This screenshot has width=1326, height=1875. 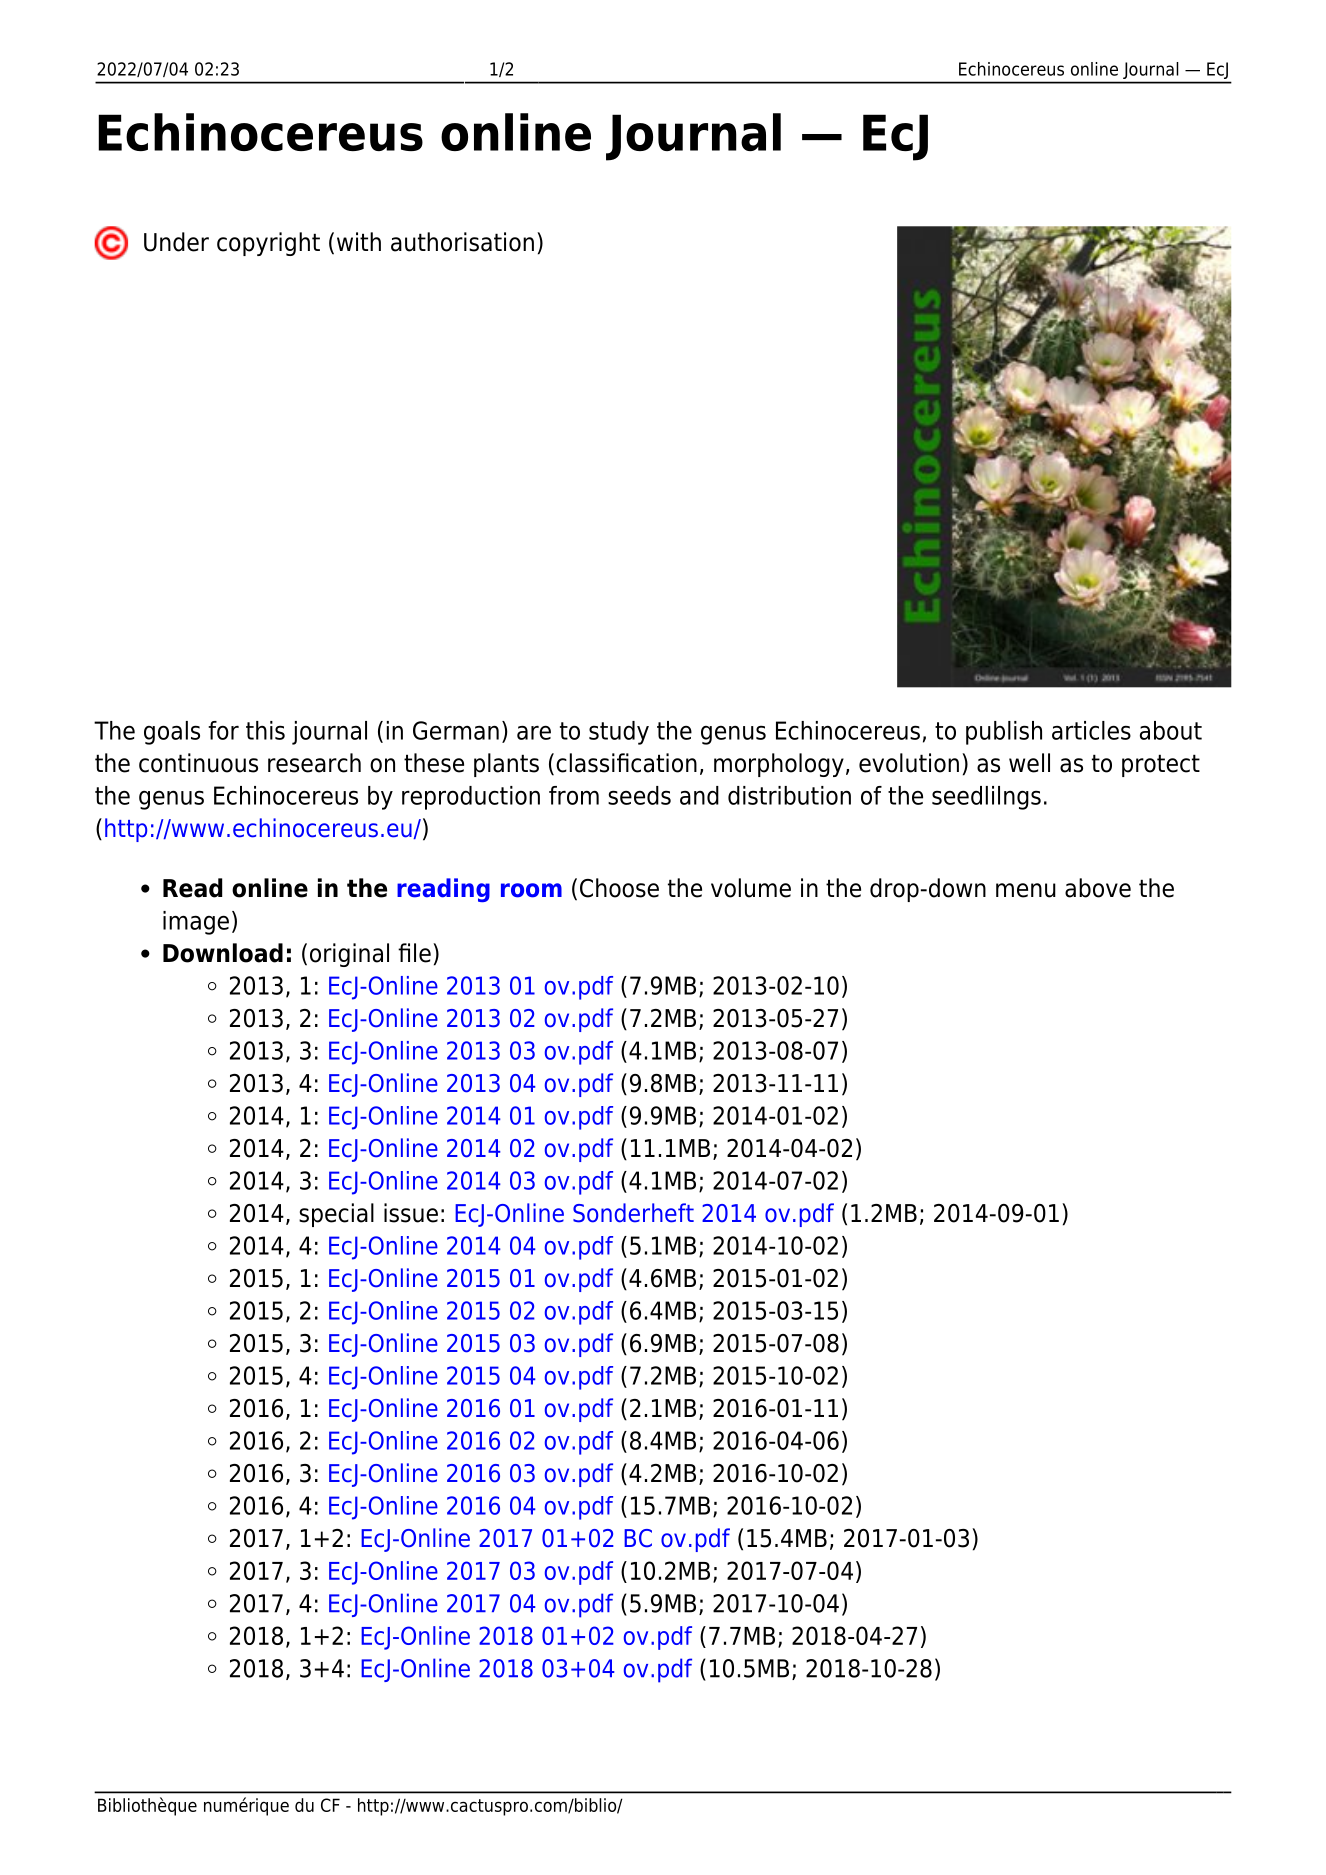 I want to click on authorisation, so click(x=462, y=242).
